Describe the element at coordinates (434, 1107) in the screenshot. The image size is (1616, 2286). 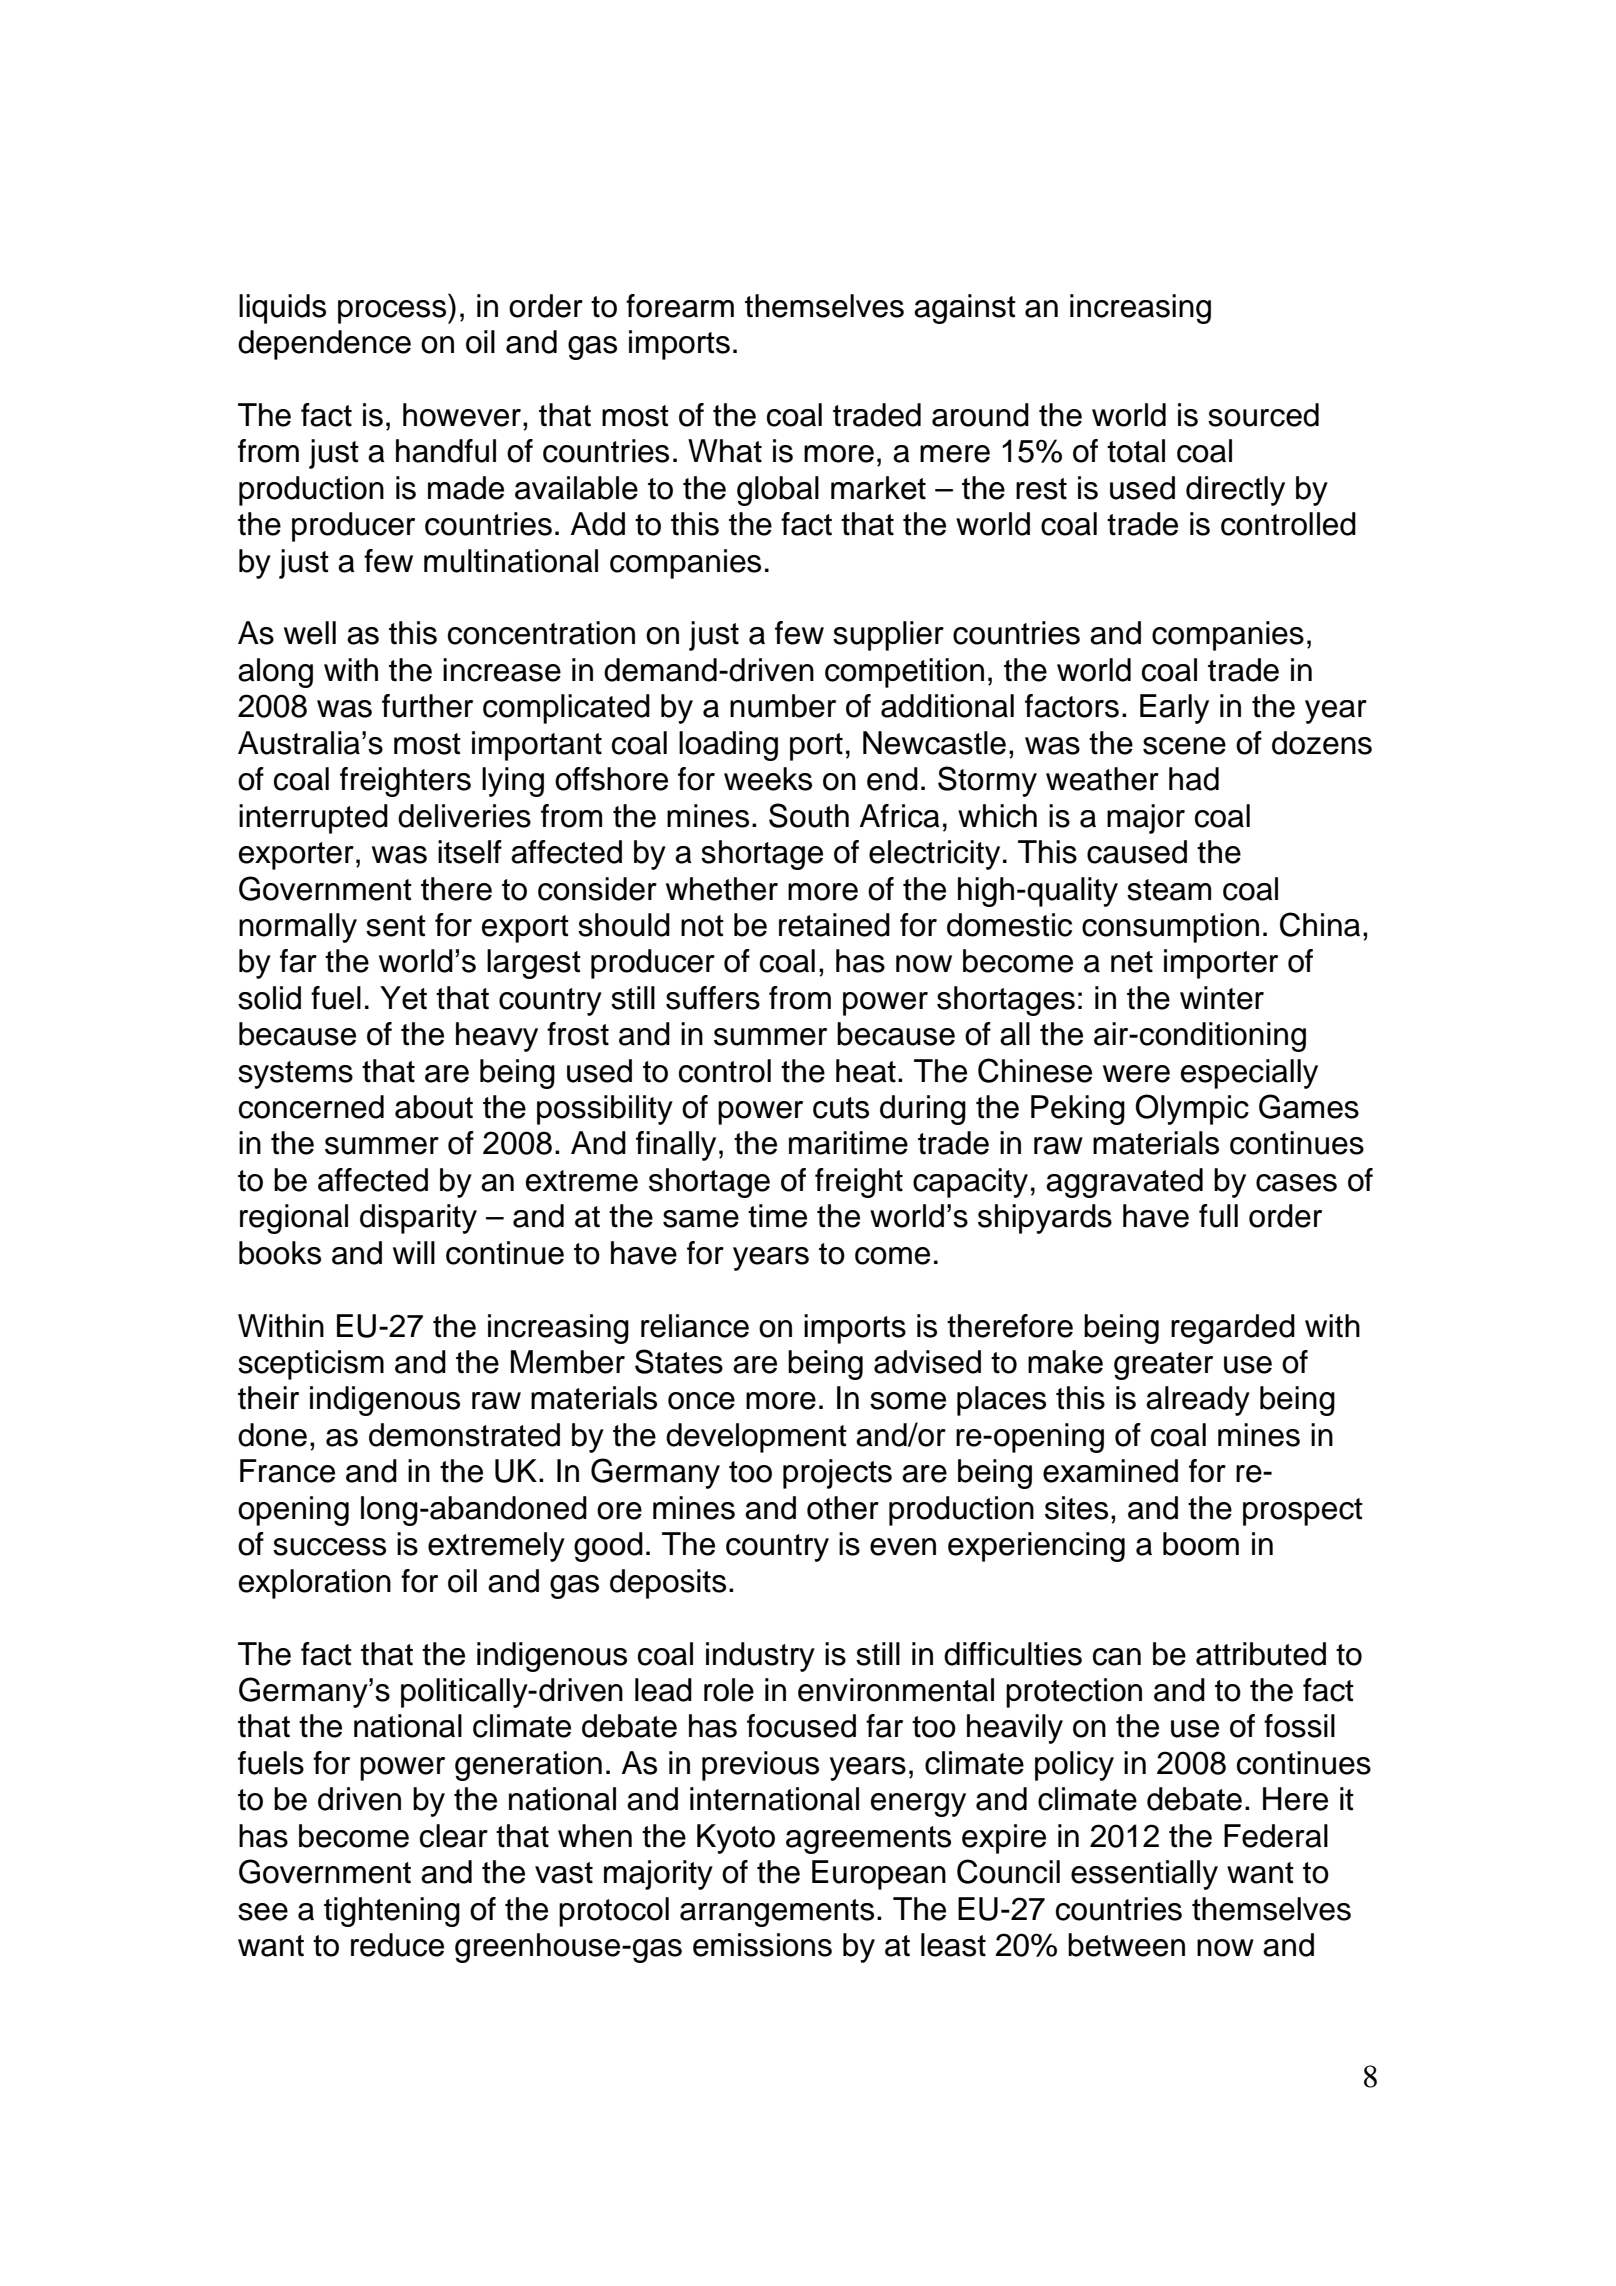
I see `about` at that location.
